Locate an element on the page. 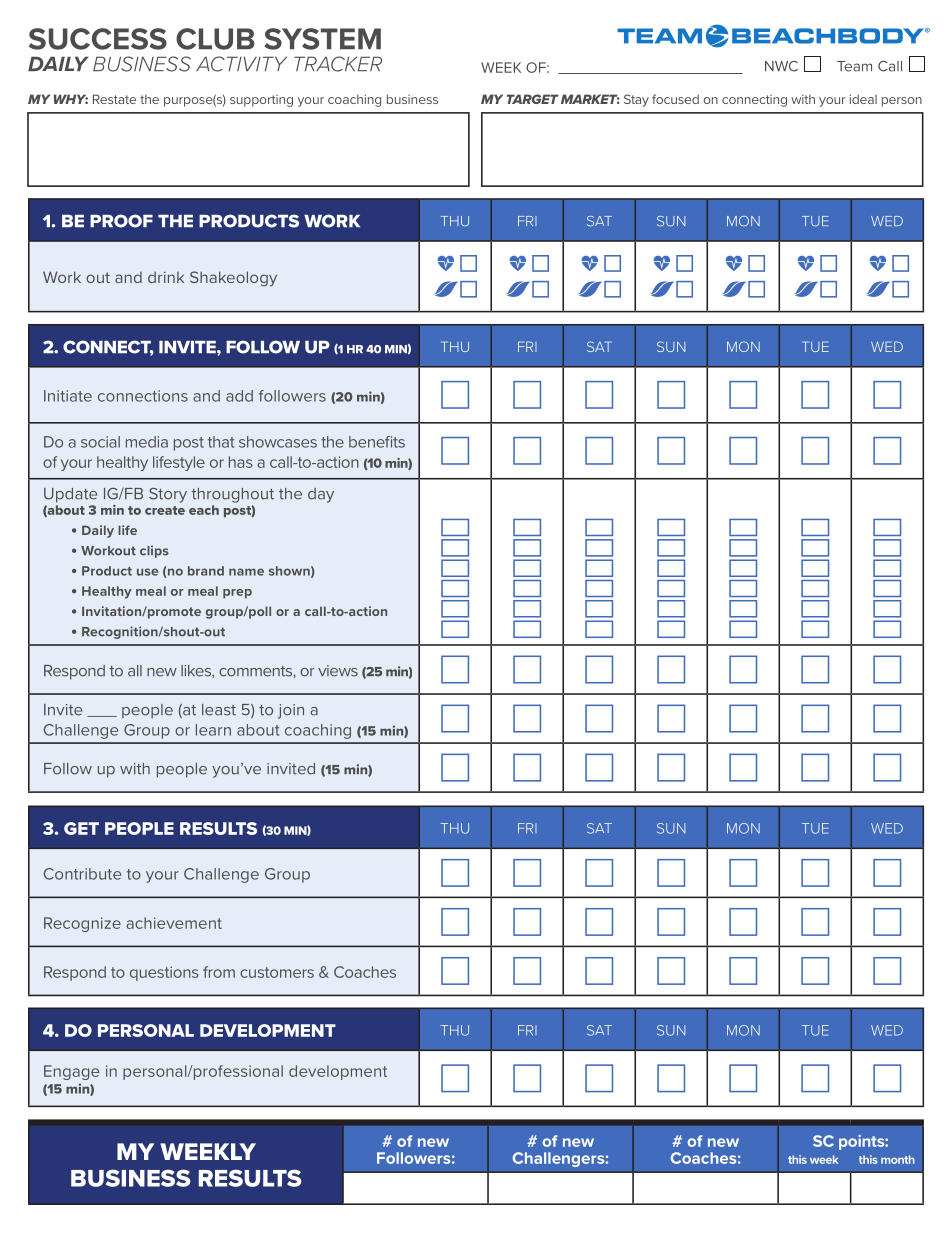 The image size is (952, 1233). views is located at coordinates (338, 671).
